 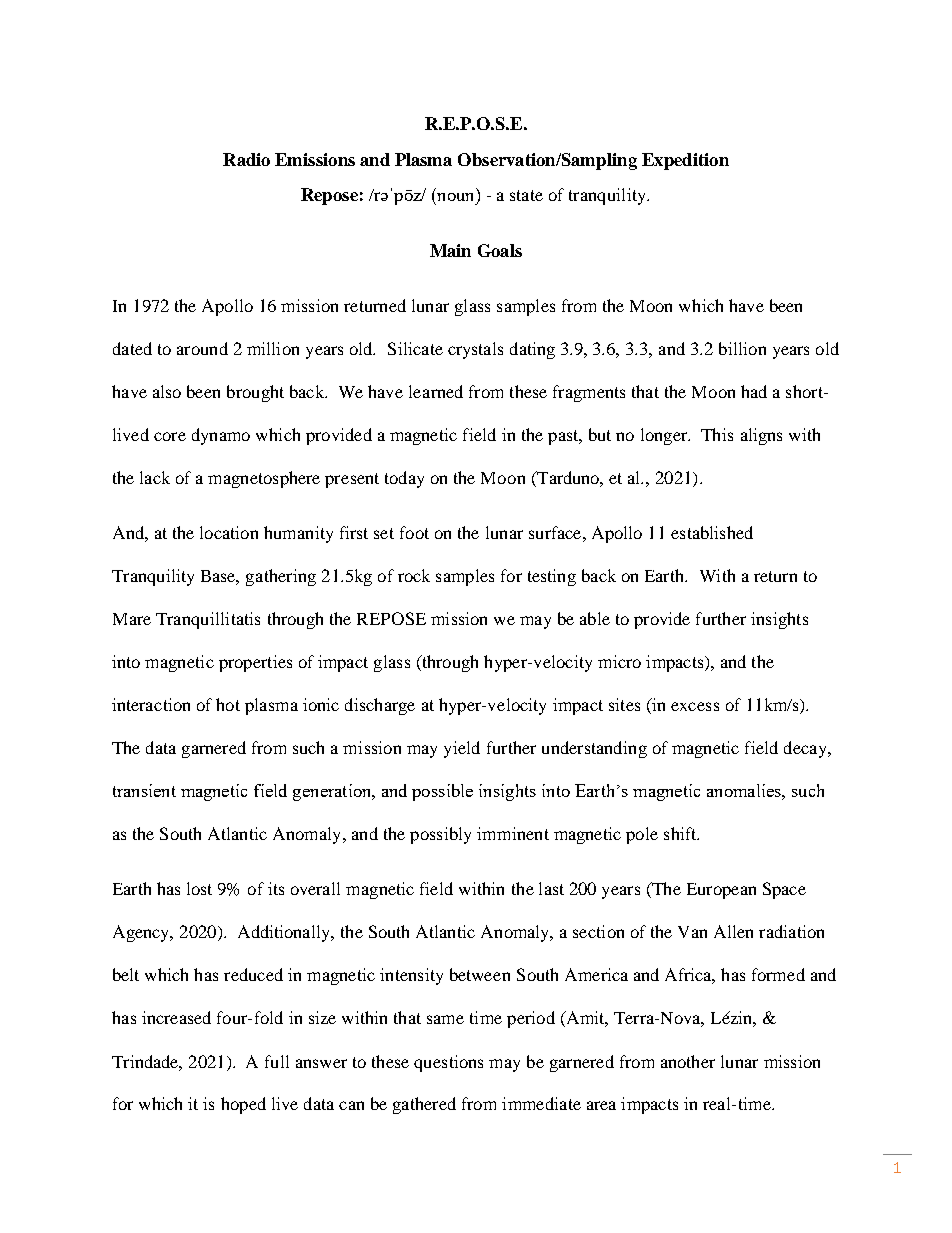 What do you see at coordinates (448, 1063) in the document?
I see `questions` at bounding box center [448, 1063].
